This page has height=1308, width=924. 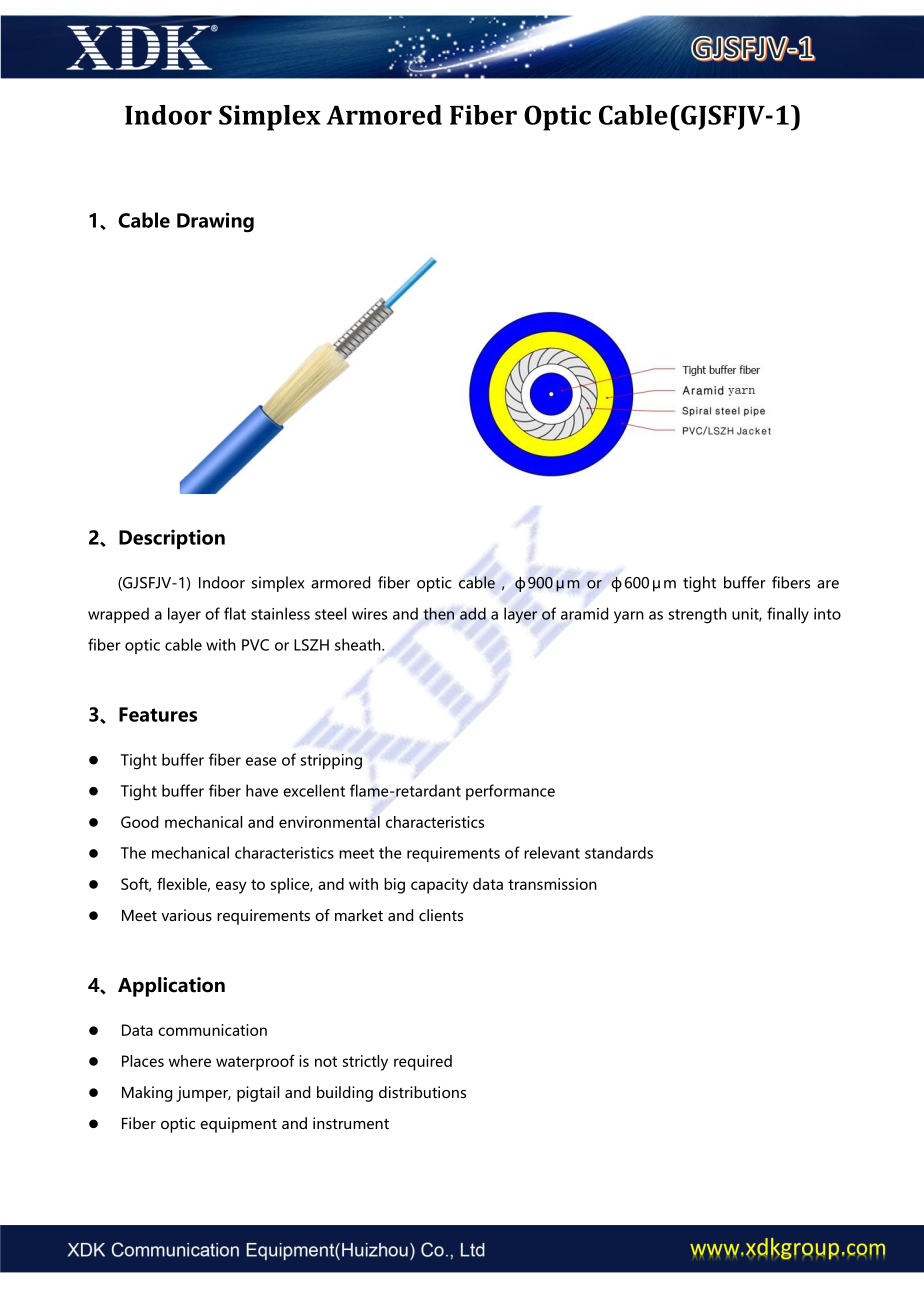 What do you see at coordinates (215, 222) in the page?
I see `Drawing` at bounding box center [215, 222].
